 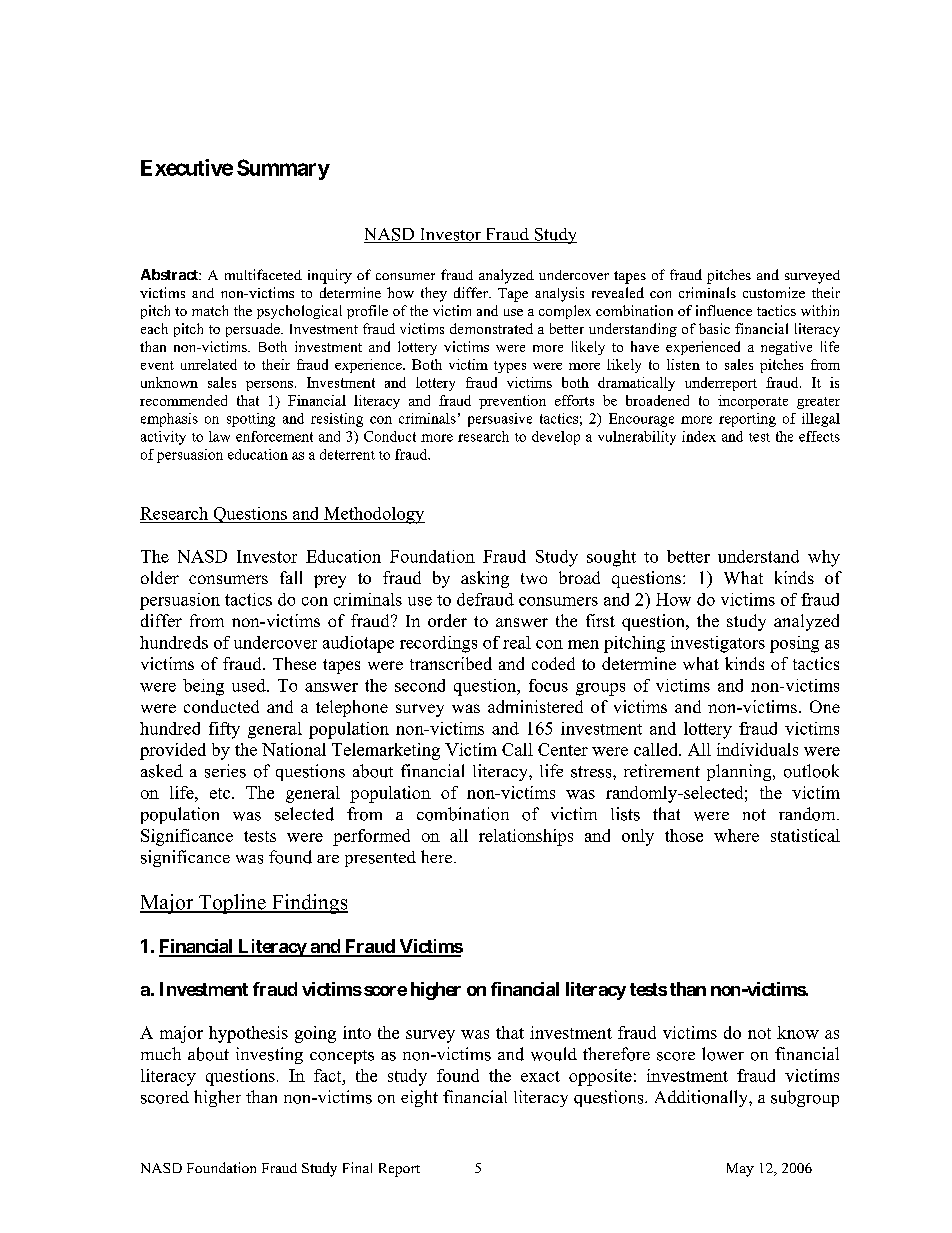 I want to click on Summary, so click(x=283, y=169).
